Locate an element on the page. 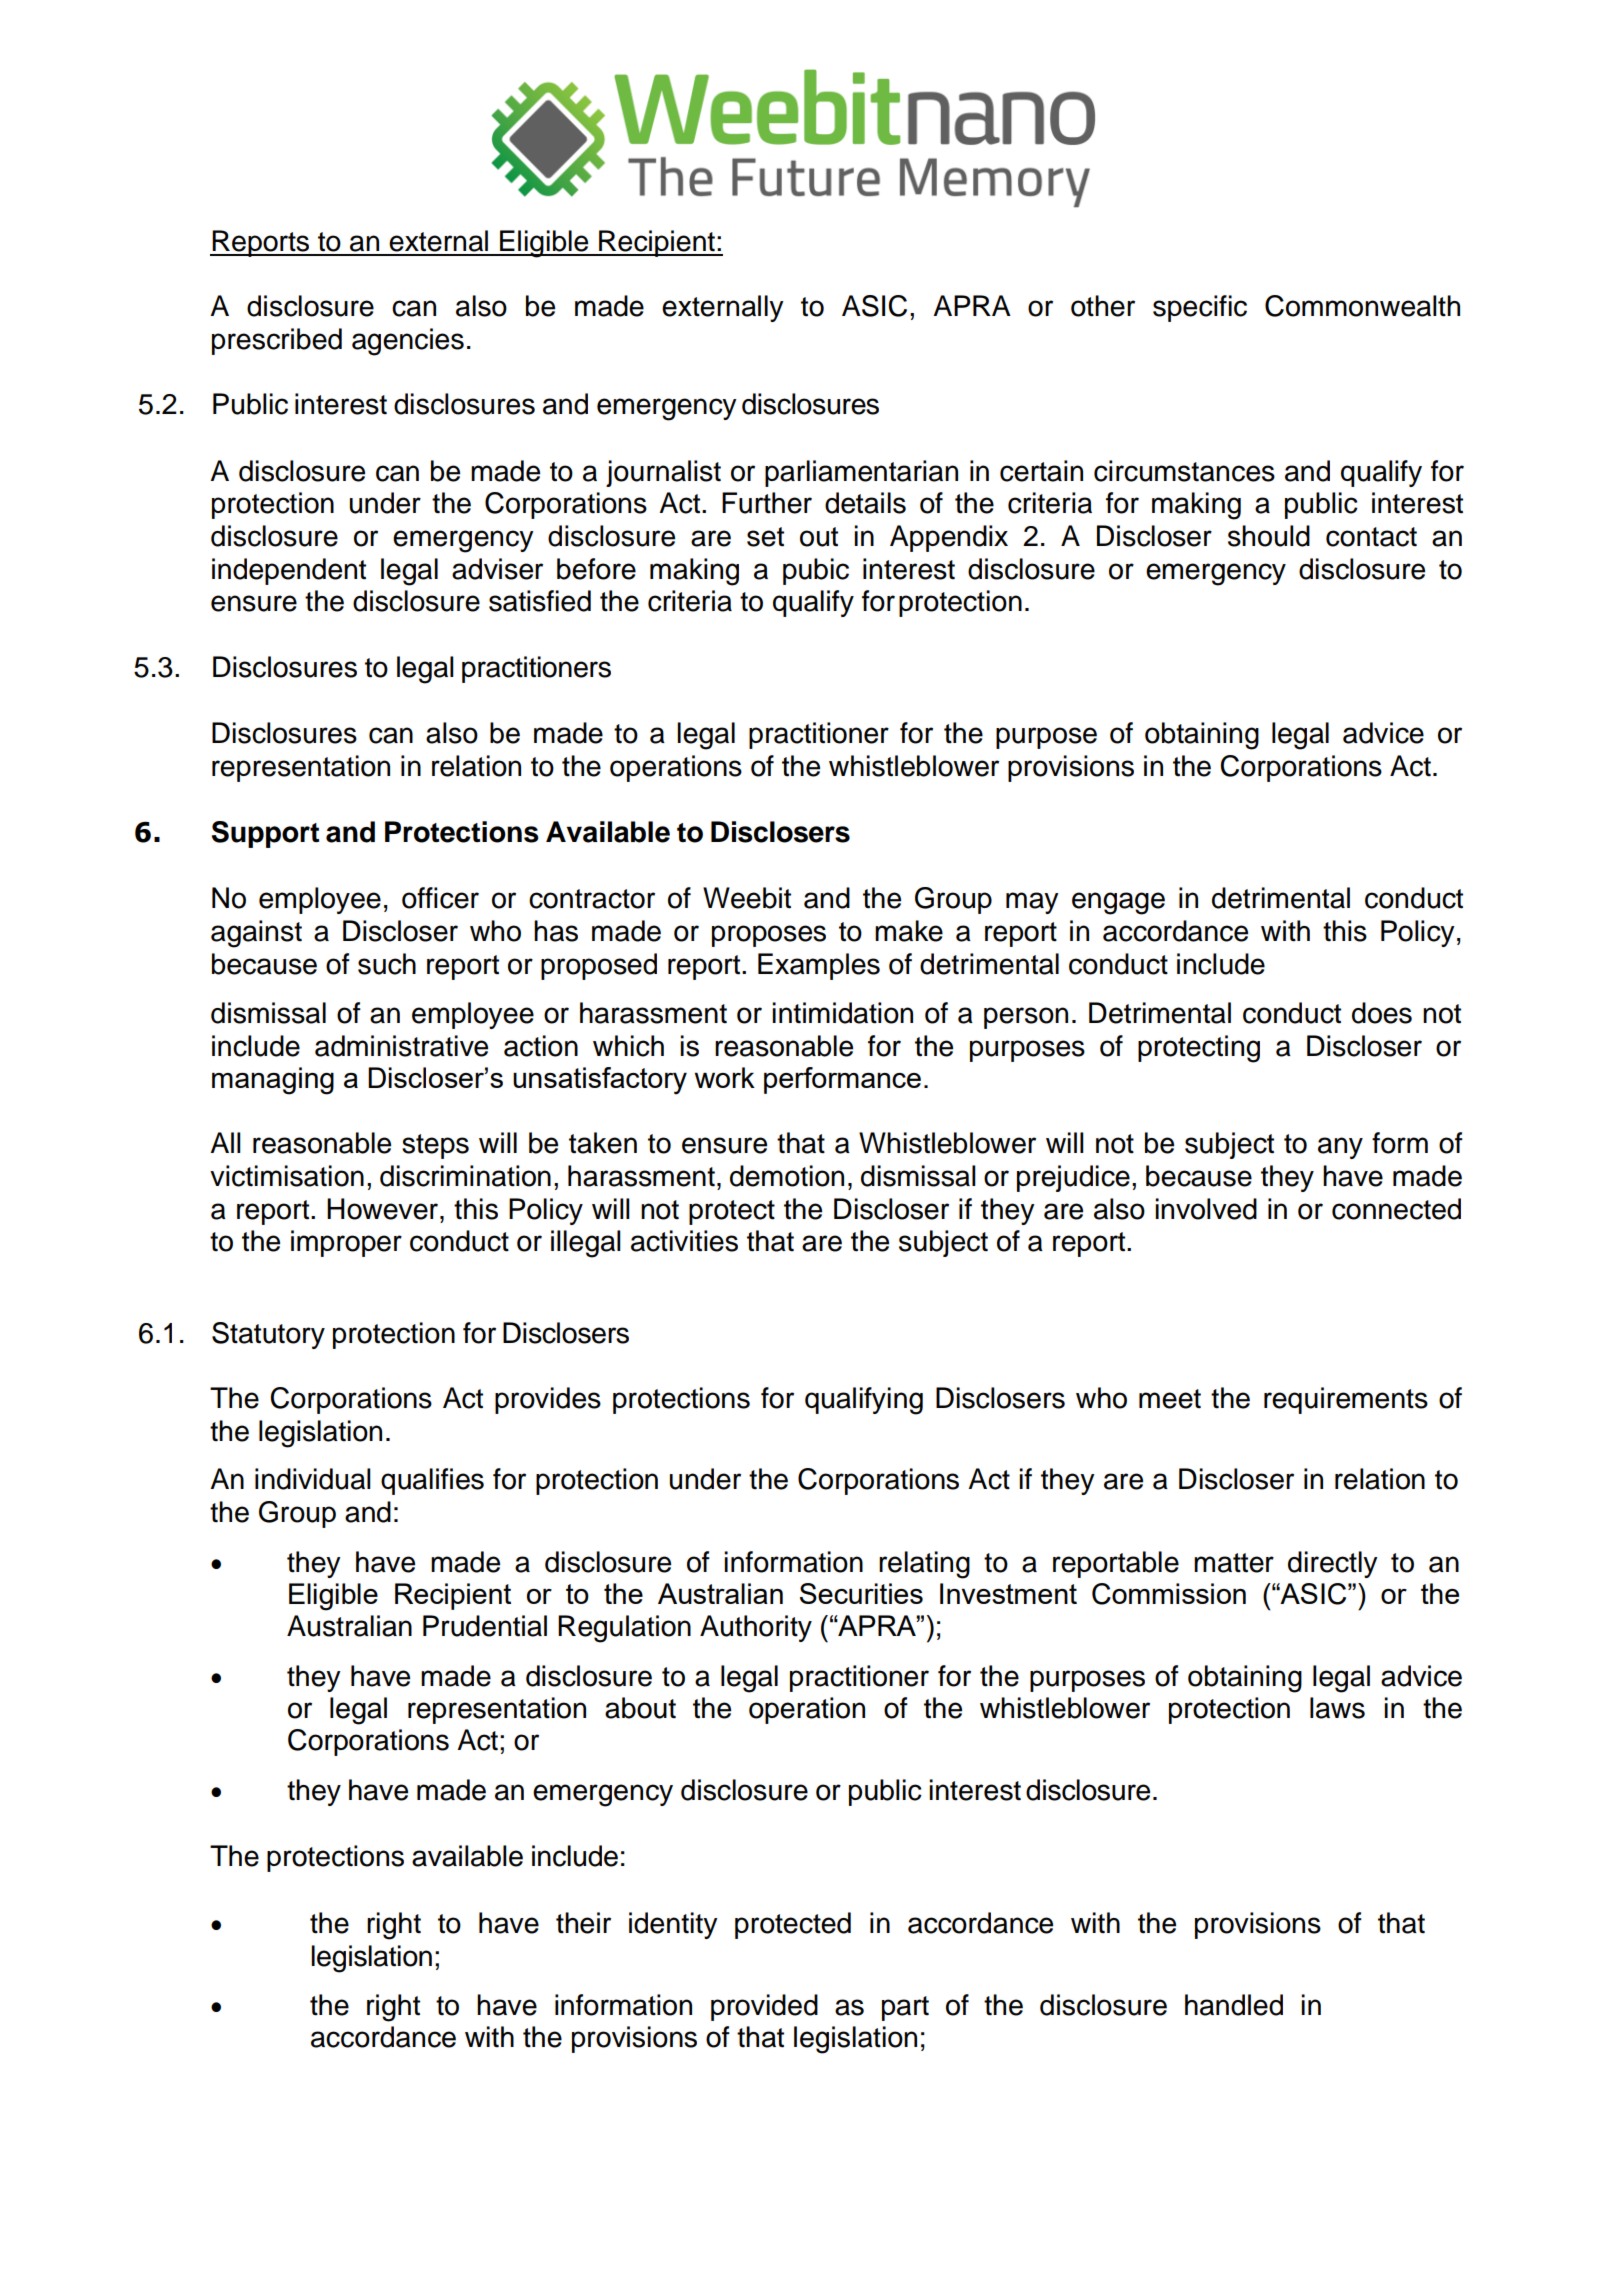 Image resolution: width=1612 pixels, height=2277 pixels. demotion is located at coordinates (787, 1176).
